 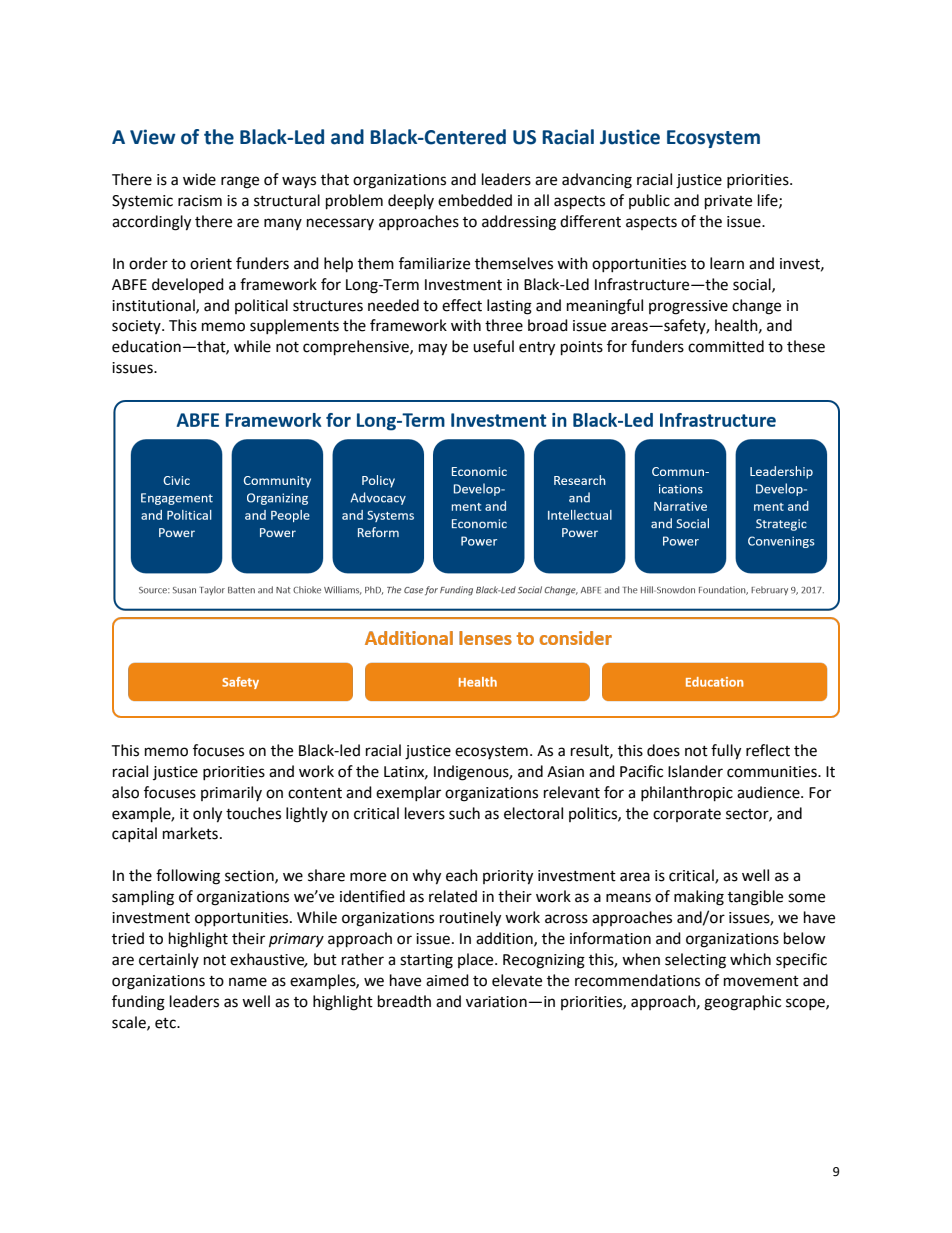 What do you see at coordinates (726, 752) in the image?
I see `fully` at bounding box center [726, 752].
